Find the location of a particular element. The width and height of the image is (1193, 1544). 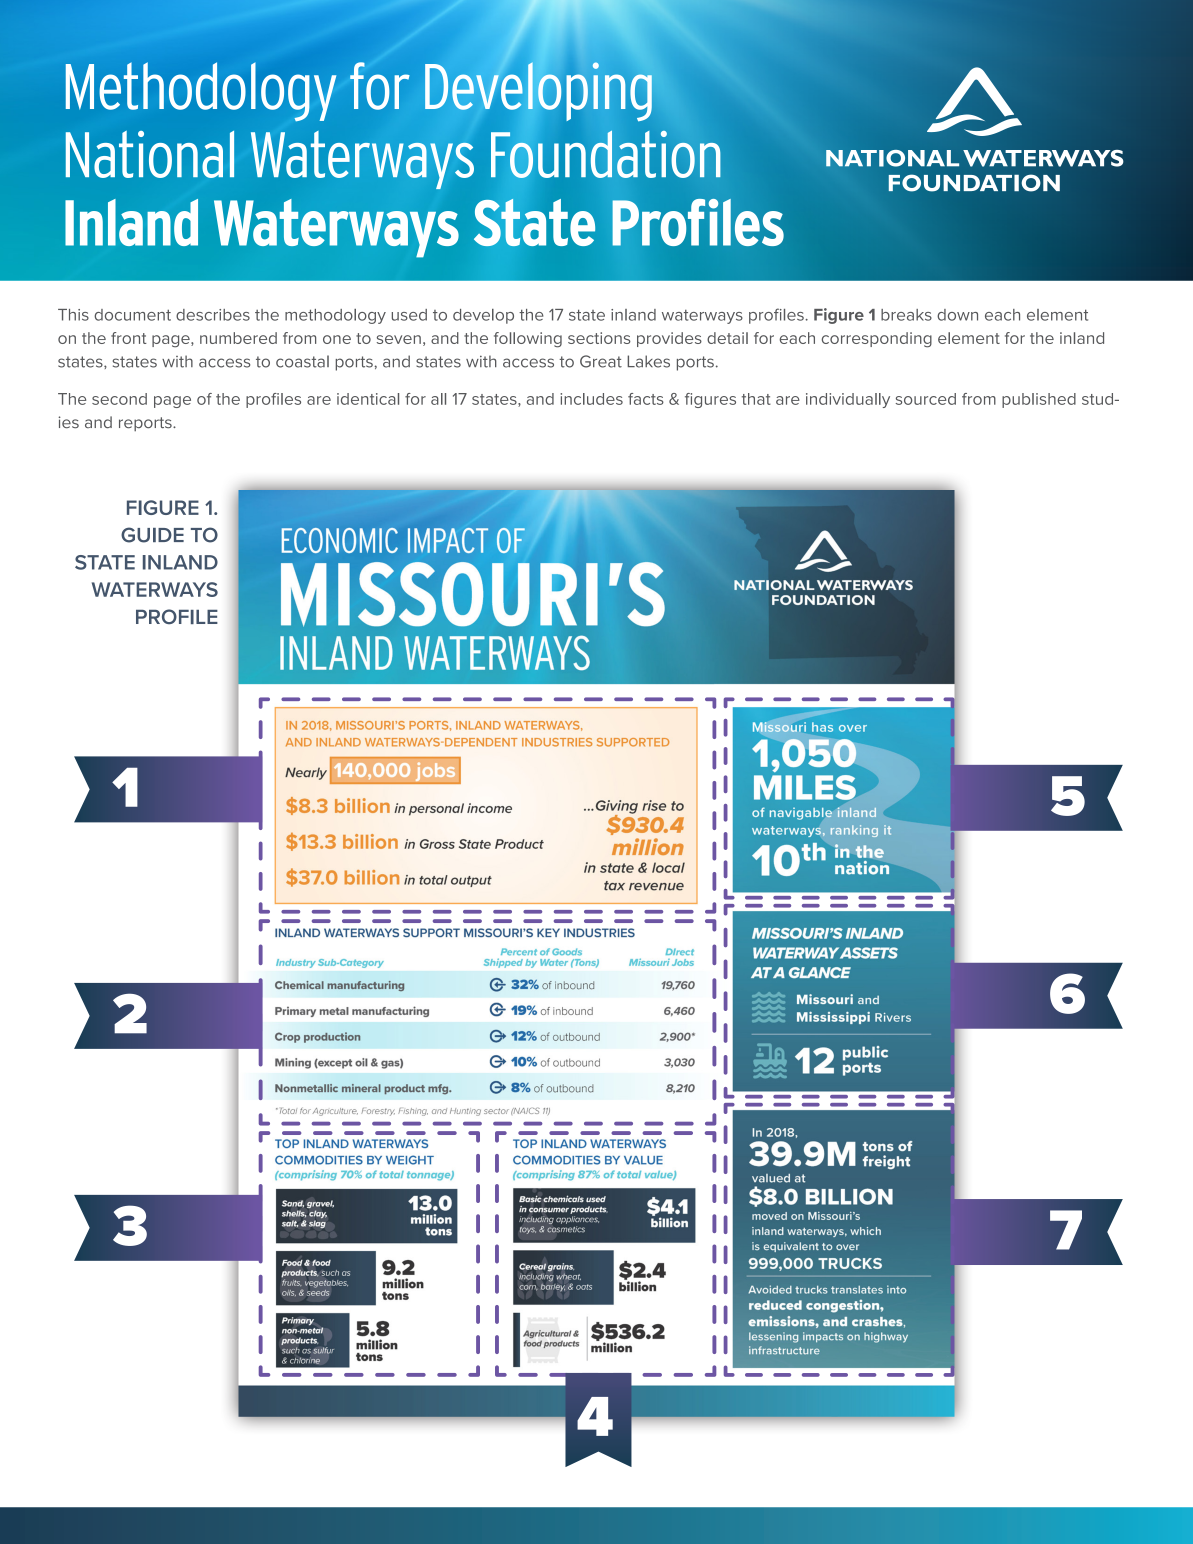

sections is located at coordinates (599, 338).
